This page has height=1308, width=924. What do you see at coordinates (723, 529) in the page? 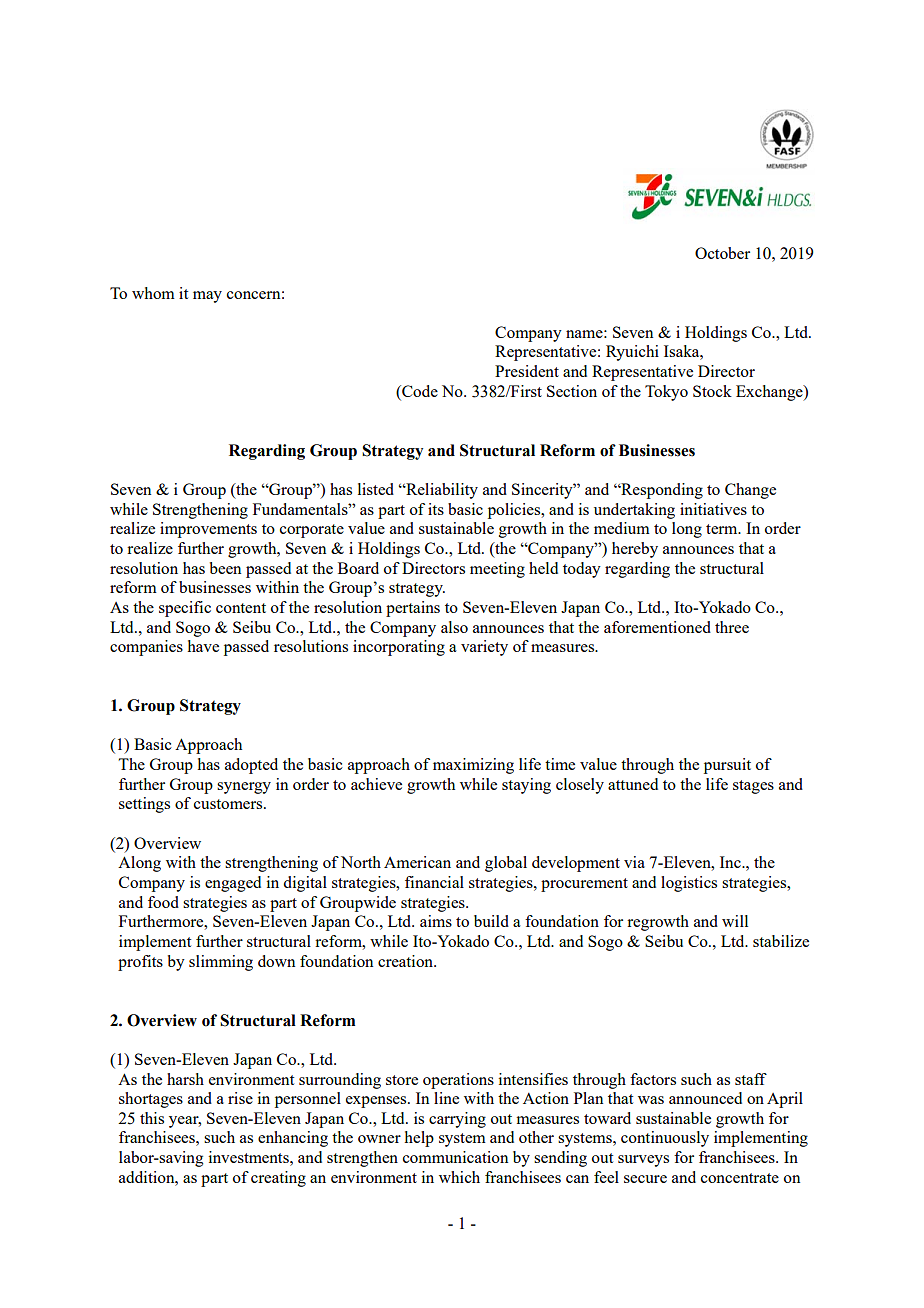
I see `term` at bounding box center [723, 529].
